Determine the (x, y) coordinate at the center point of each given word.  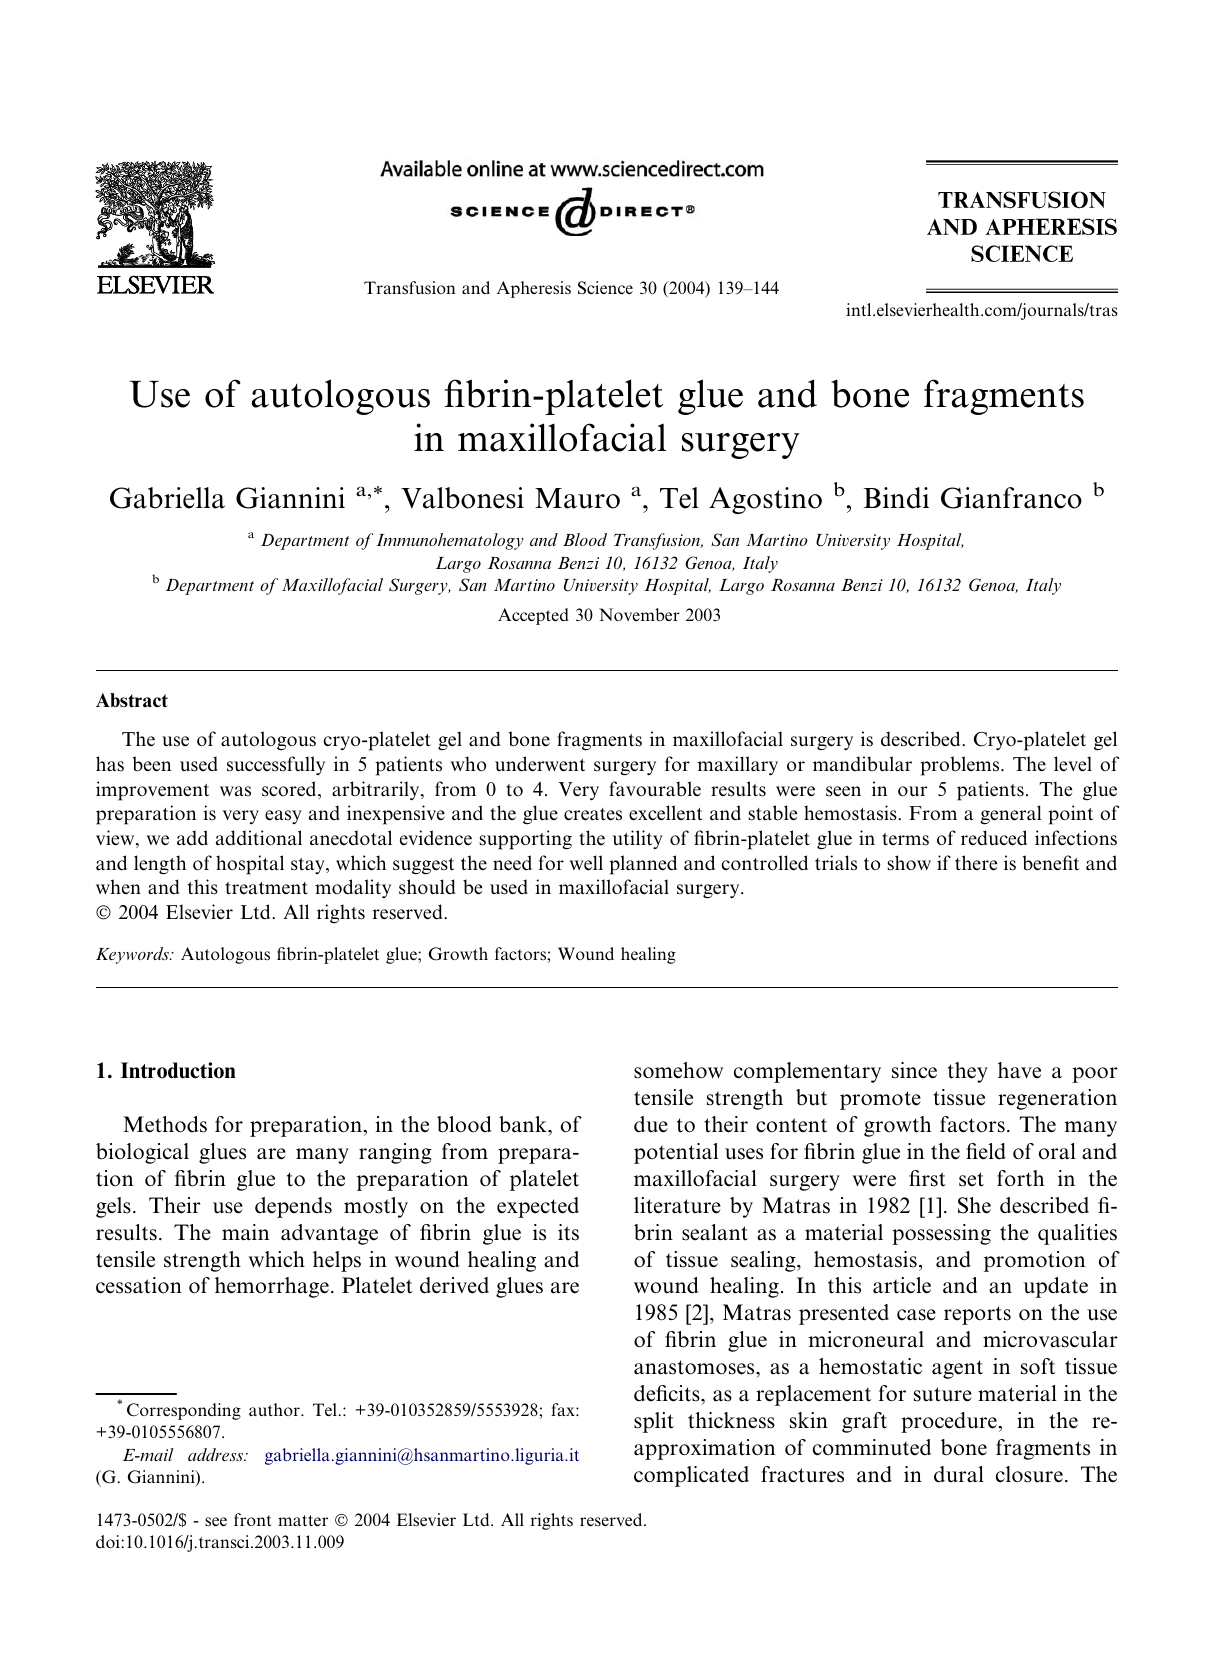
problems (961, 766)
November (639, 614)
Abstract (132, 700)
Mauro (577, 498)
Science (605, 288)
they (968, 1072)
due (651, 1124)
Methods (165, 1124)
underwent (540, 764)
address (217, 1454)
